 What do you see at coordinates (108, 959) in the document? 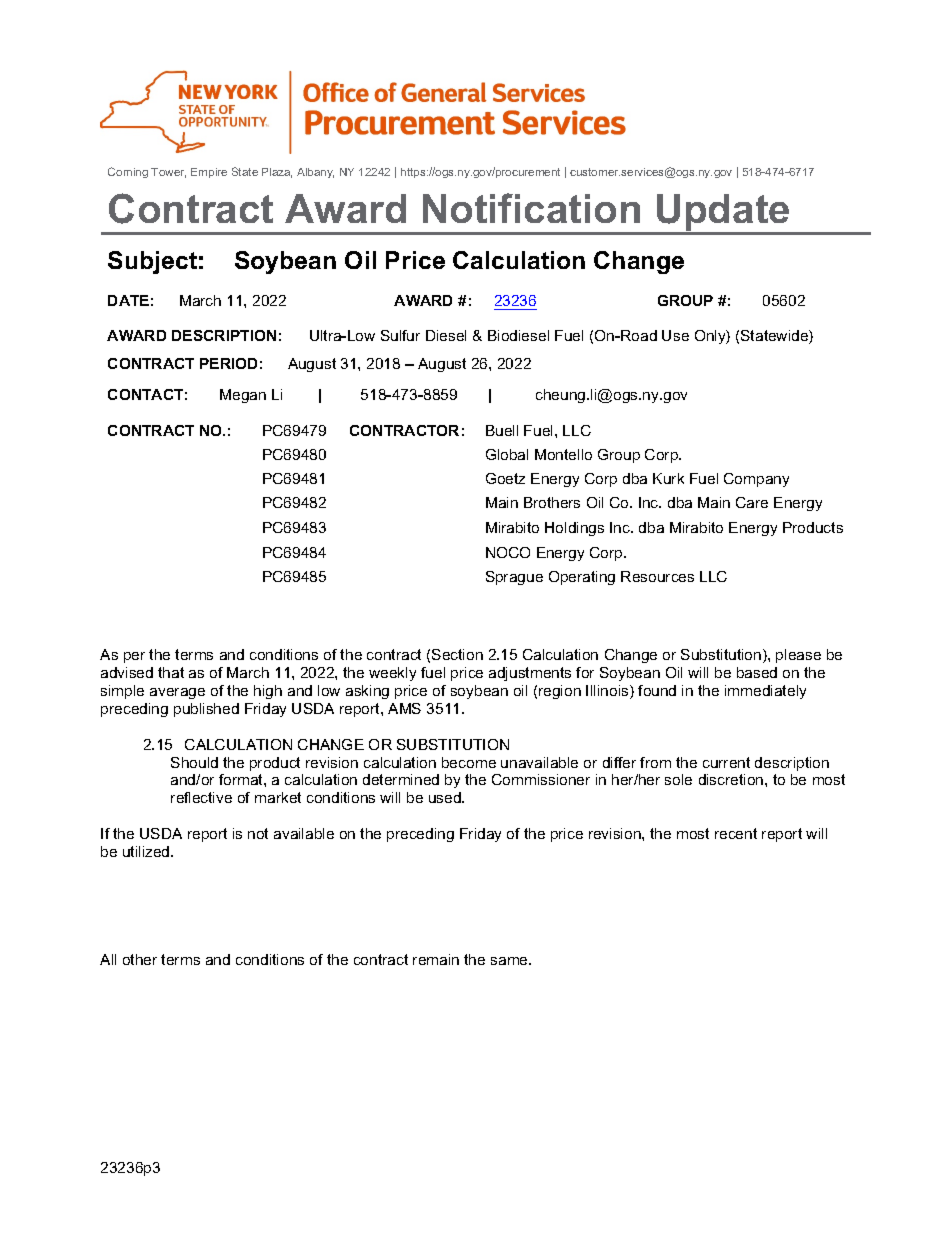
I see `All` at bounding box center [108, 959].
